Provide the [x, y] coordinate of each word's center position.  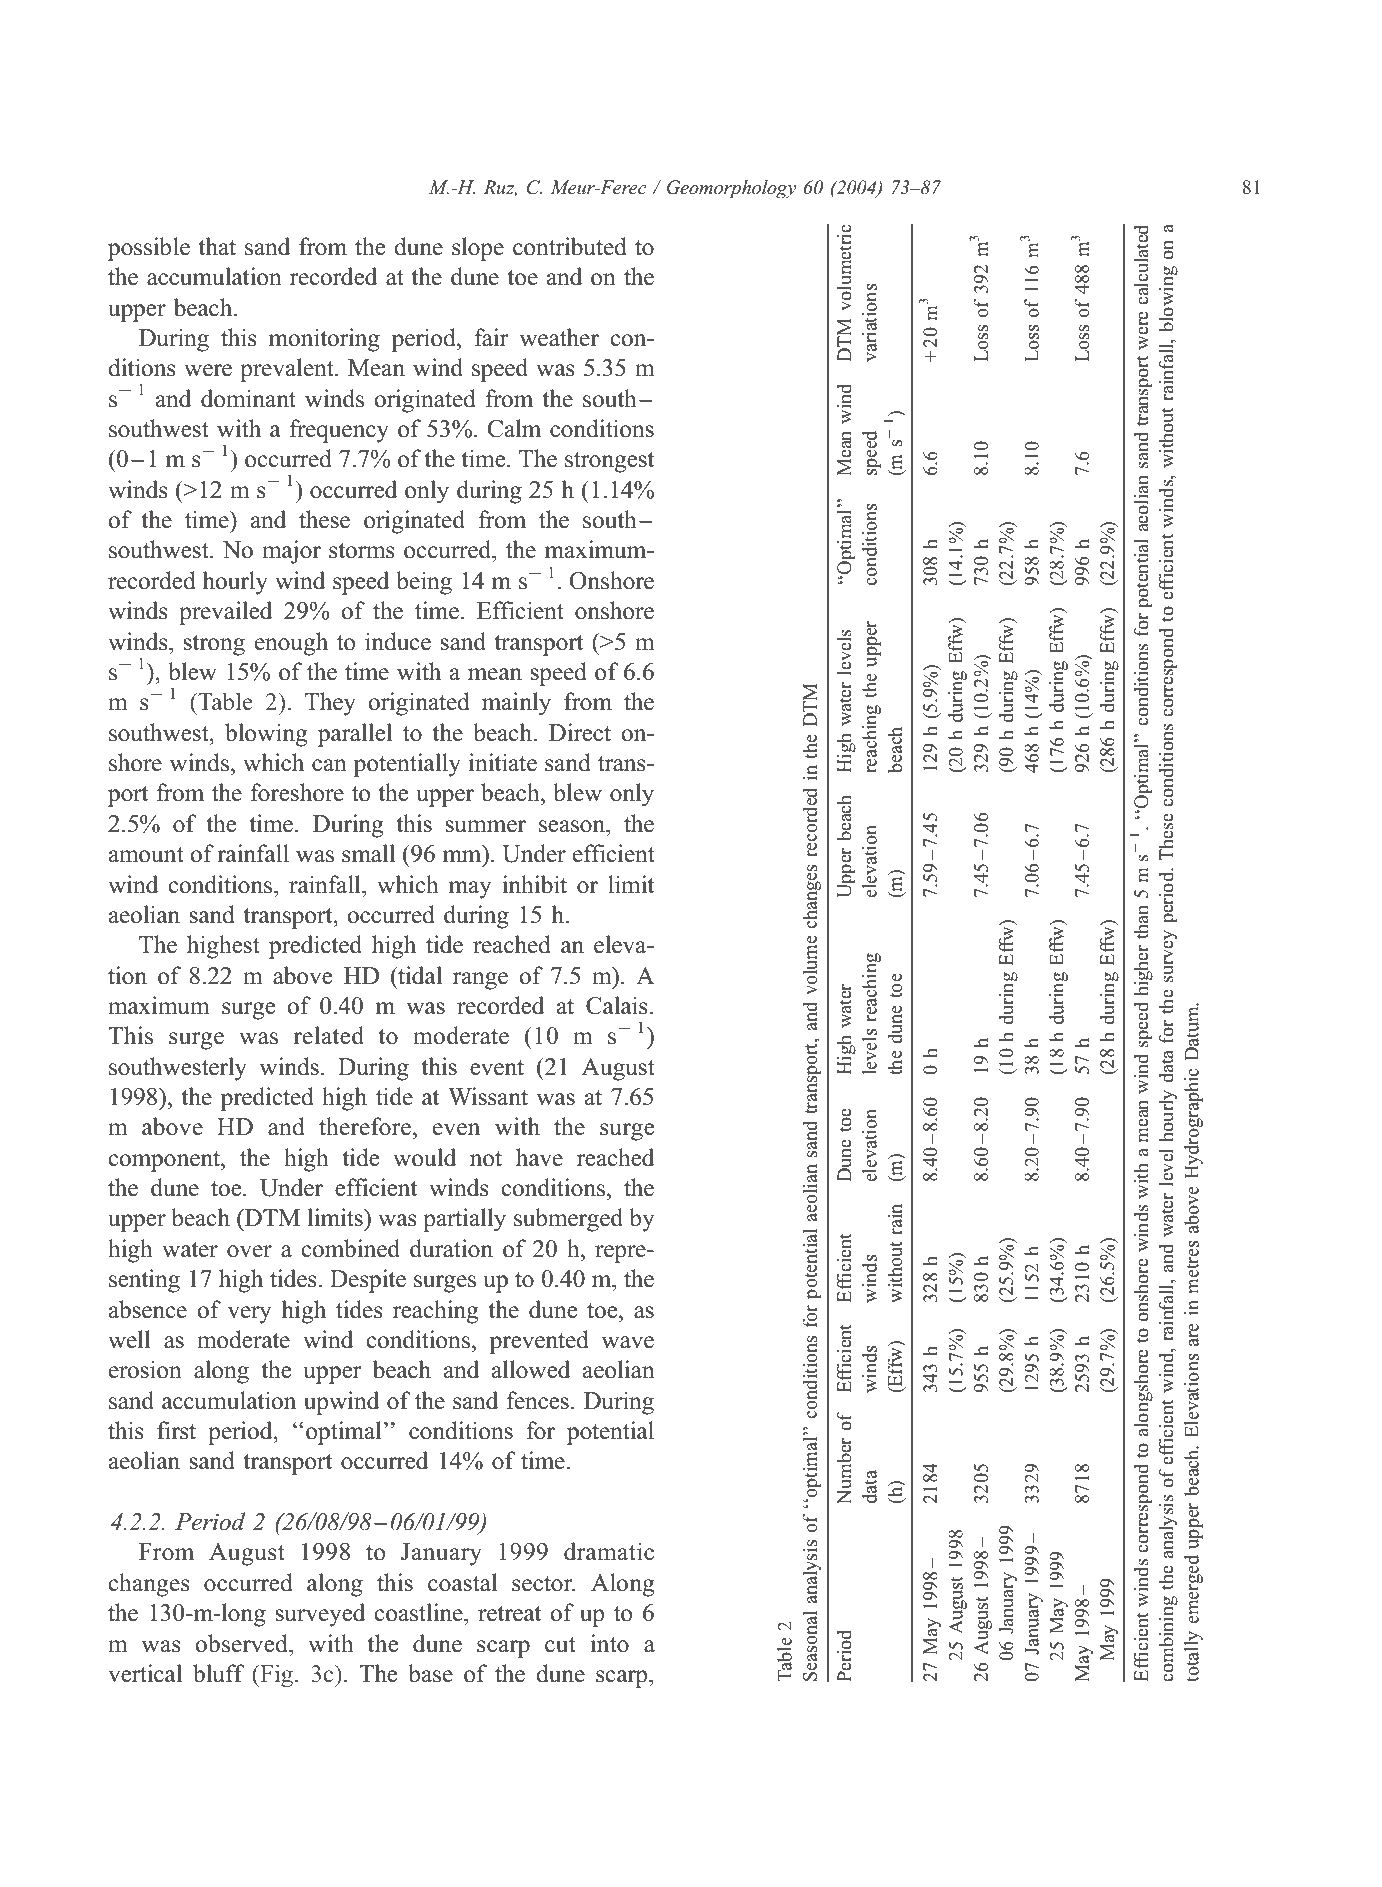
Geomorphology [732, 189]
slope [478, 249]
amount [146, 855]
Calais [617, 1005]
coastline [419, 1612]
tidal [419, 975]
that [217, 246]
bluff [219, 1673]
